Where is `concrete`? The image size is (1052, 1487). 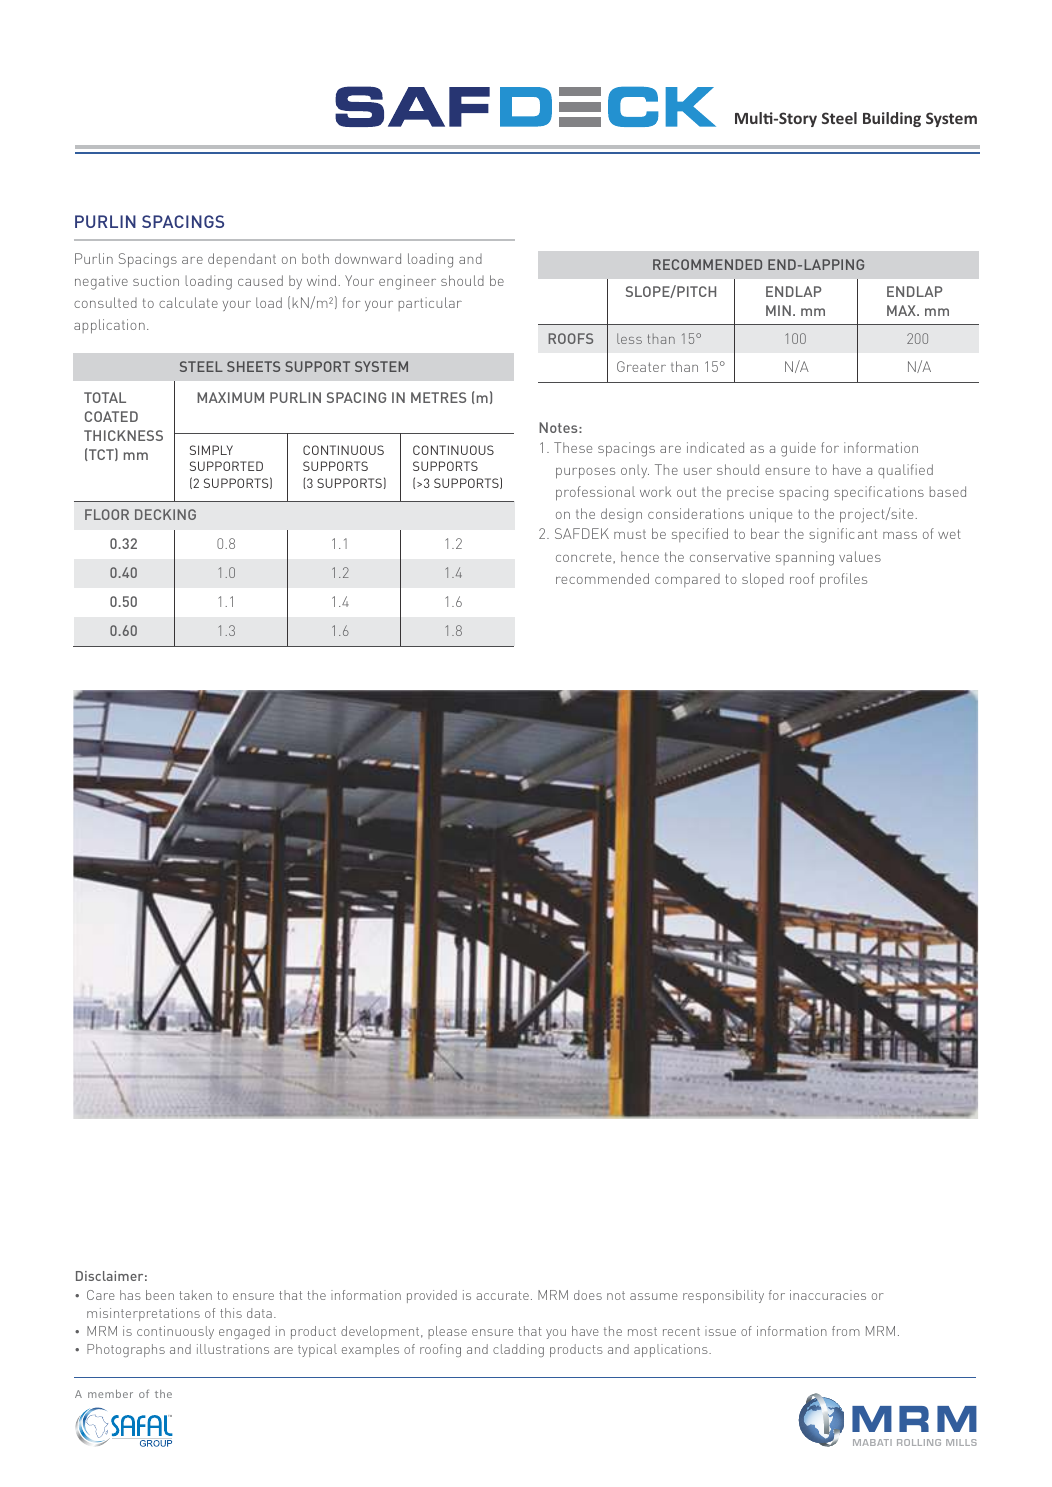 concrete is located at coordinates (585, 557).
